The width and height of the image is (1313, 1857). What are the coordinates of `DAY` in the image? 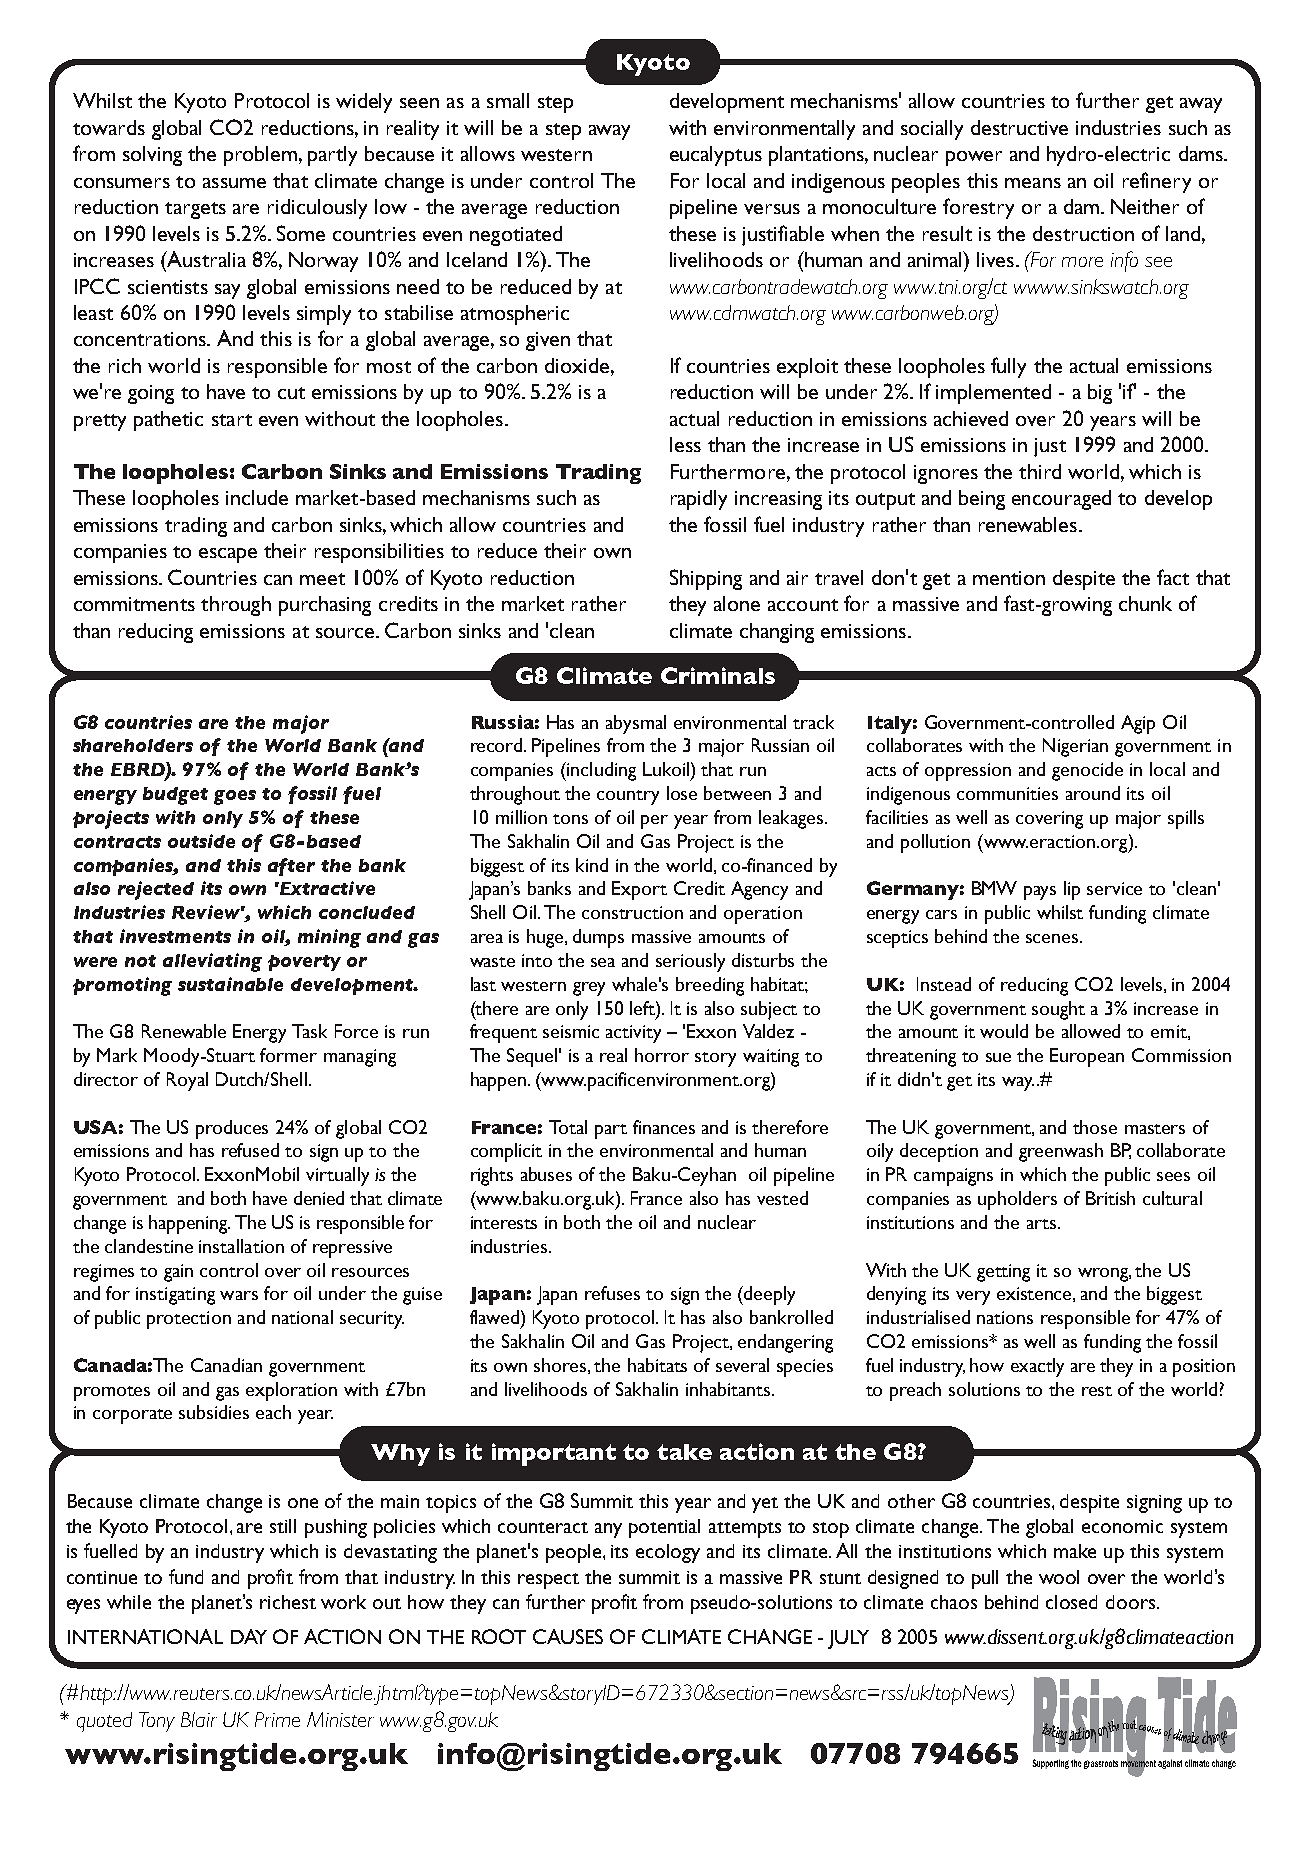 It's located at (249, 1636).
